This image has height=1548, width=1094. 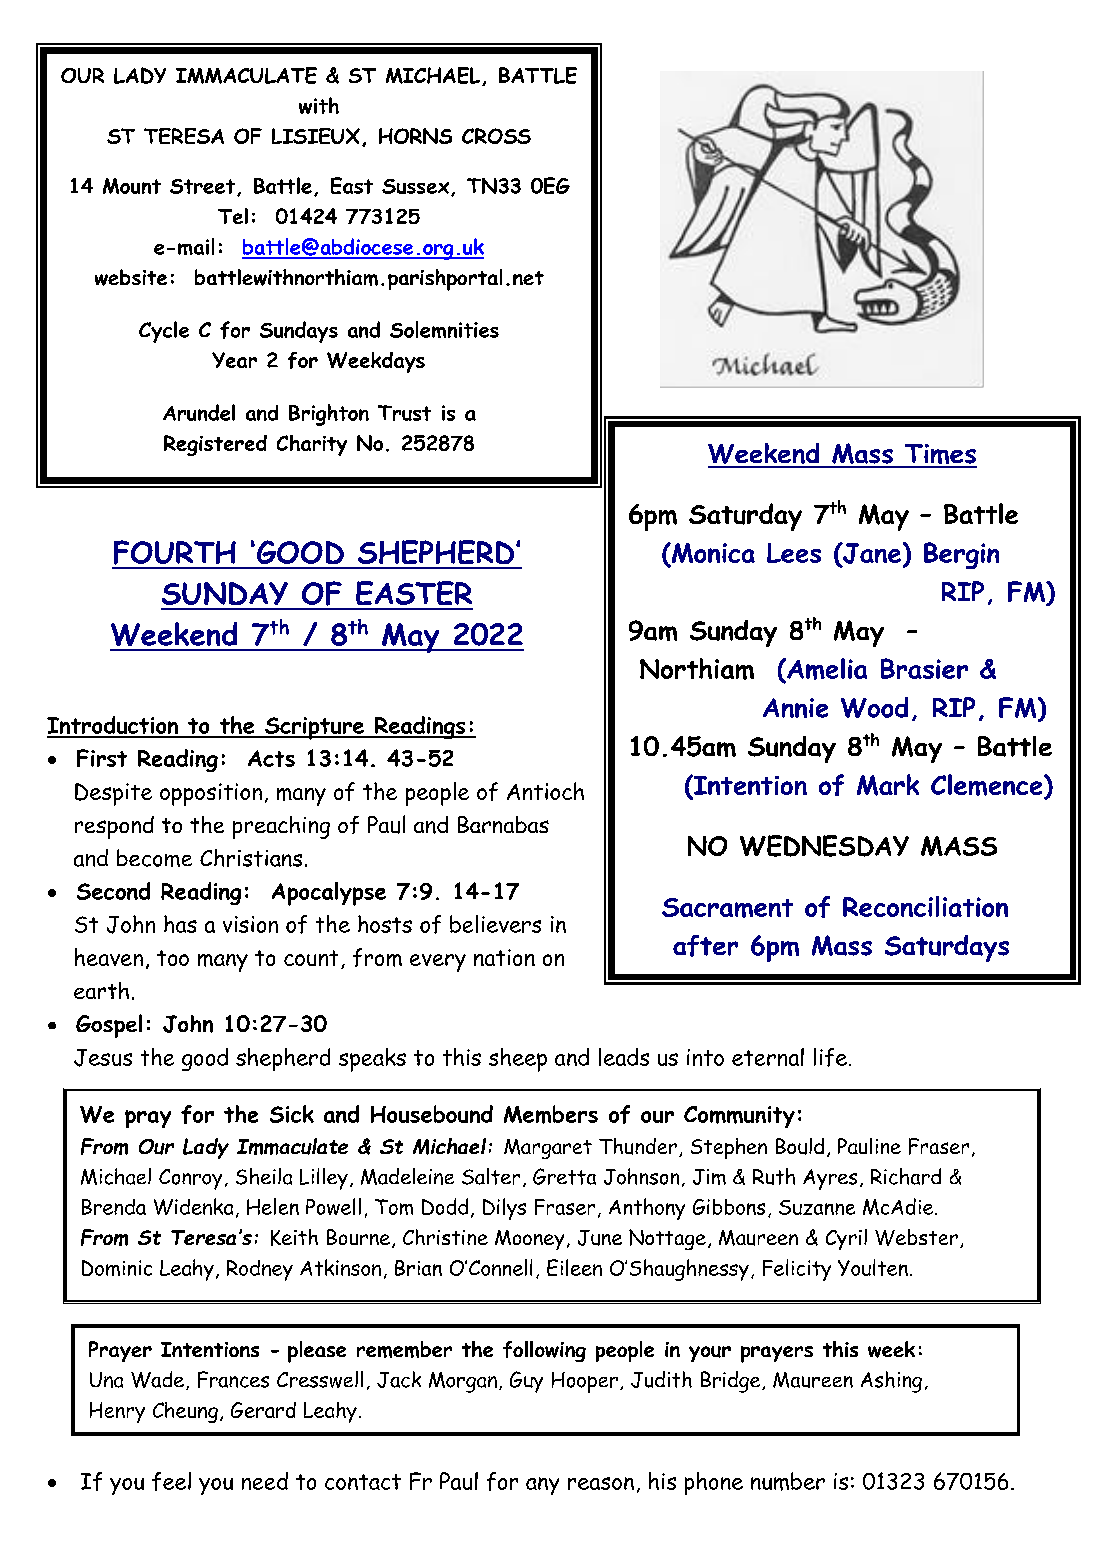 I want to click on Cheung, so click(x=185, y=1412).
